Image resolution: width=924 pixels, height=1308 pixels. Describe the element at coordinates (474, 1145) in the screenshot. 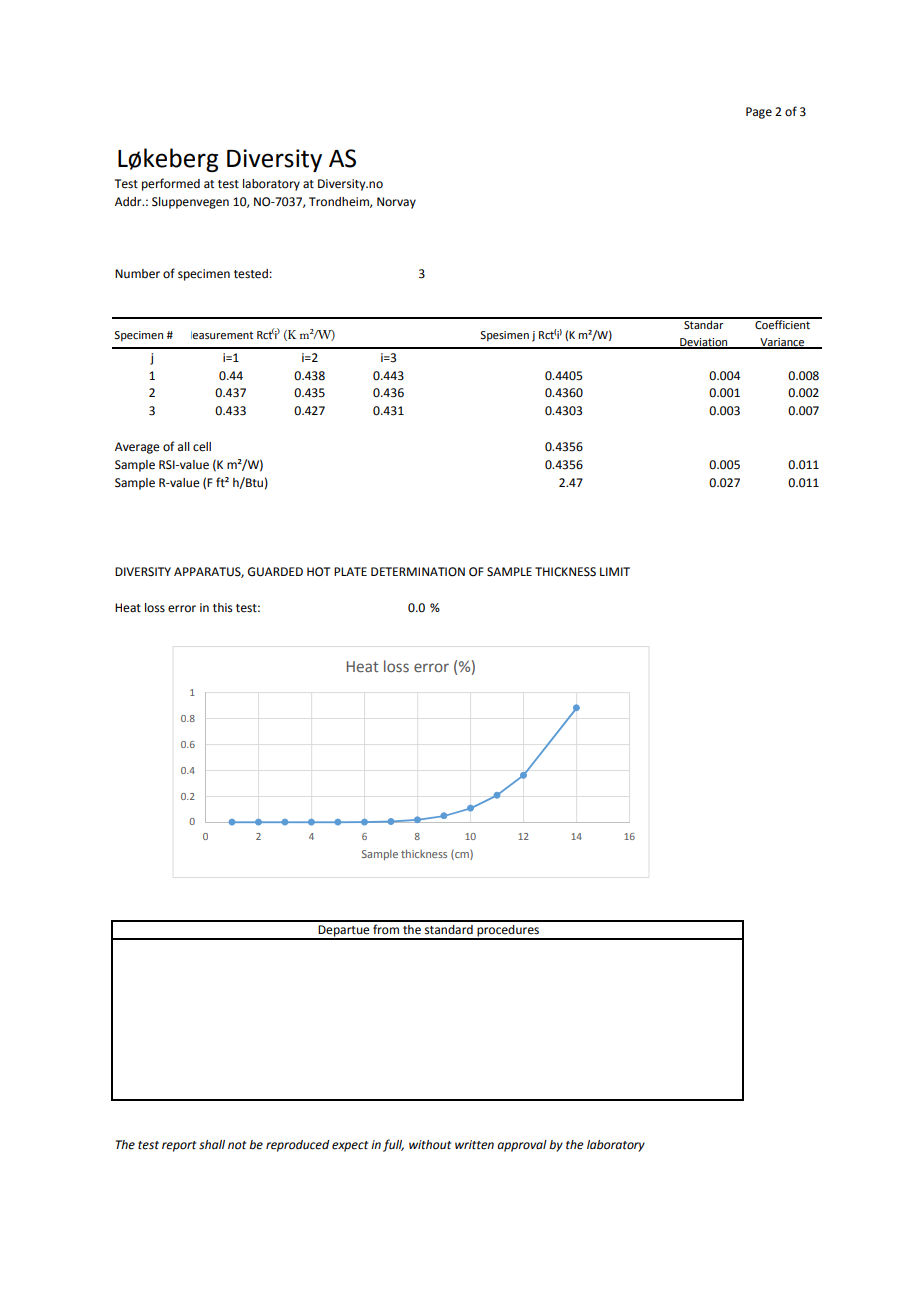

I see `written` at that location.
